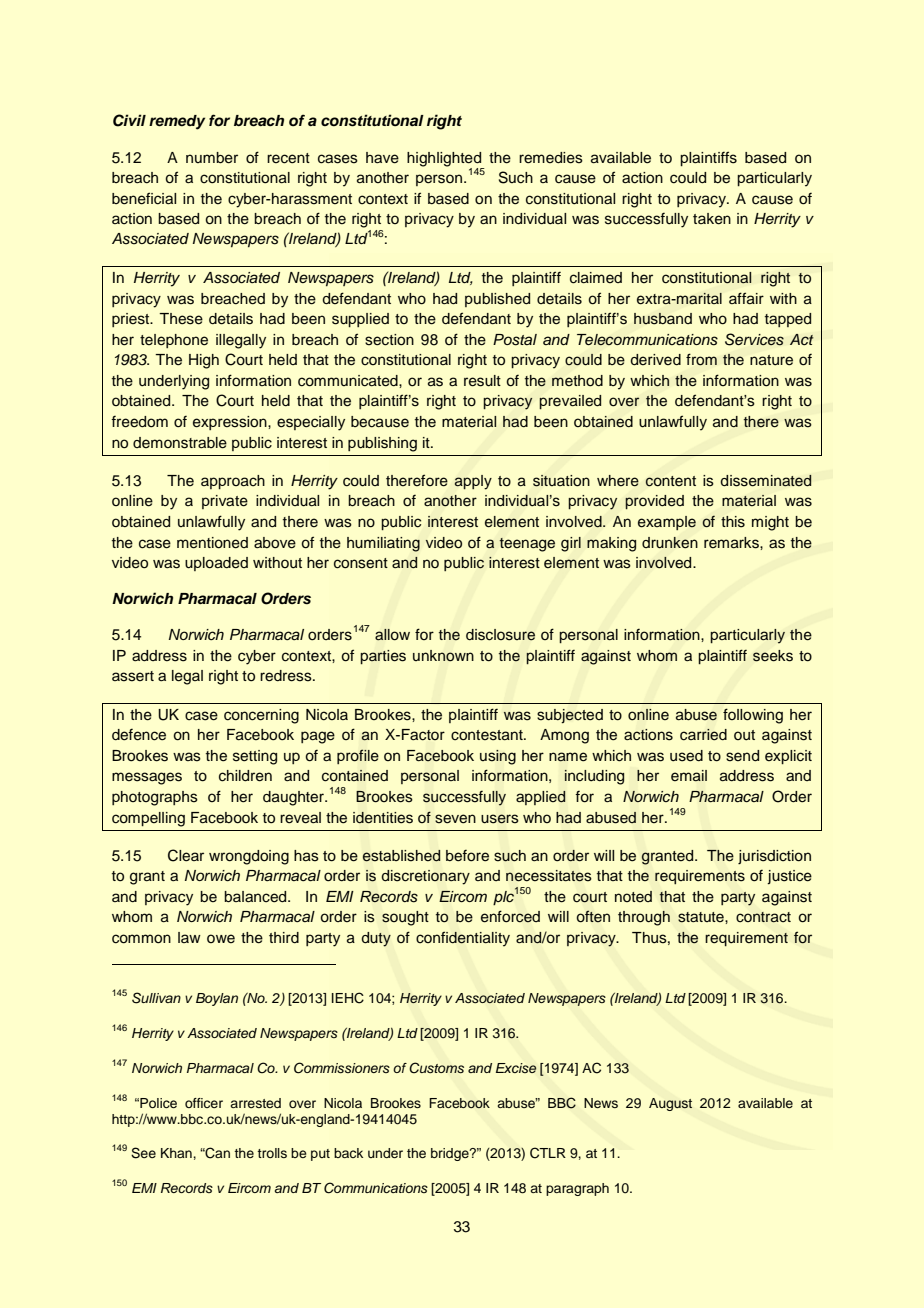  What do you see at coordinates (773, 656) in the page?
I see `seeks` at bounding box center [773, 656].
